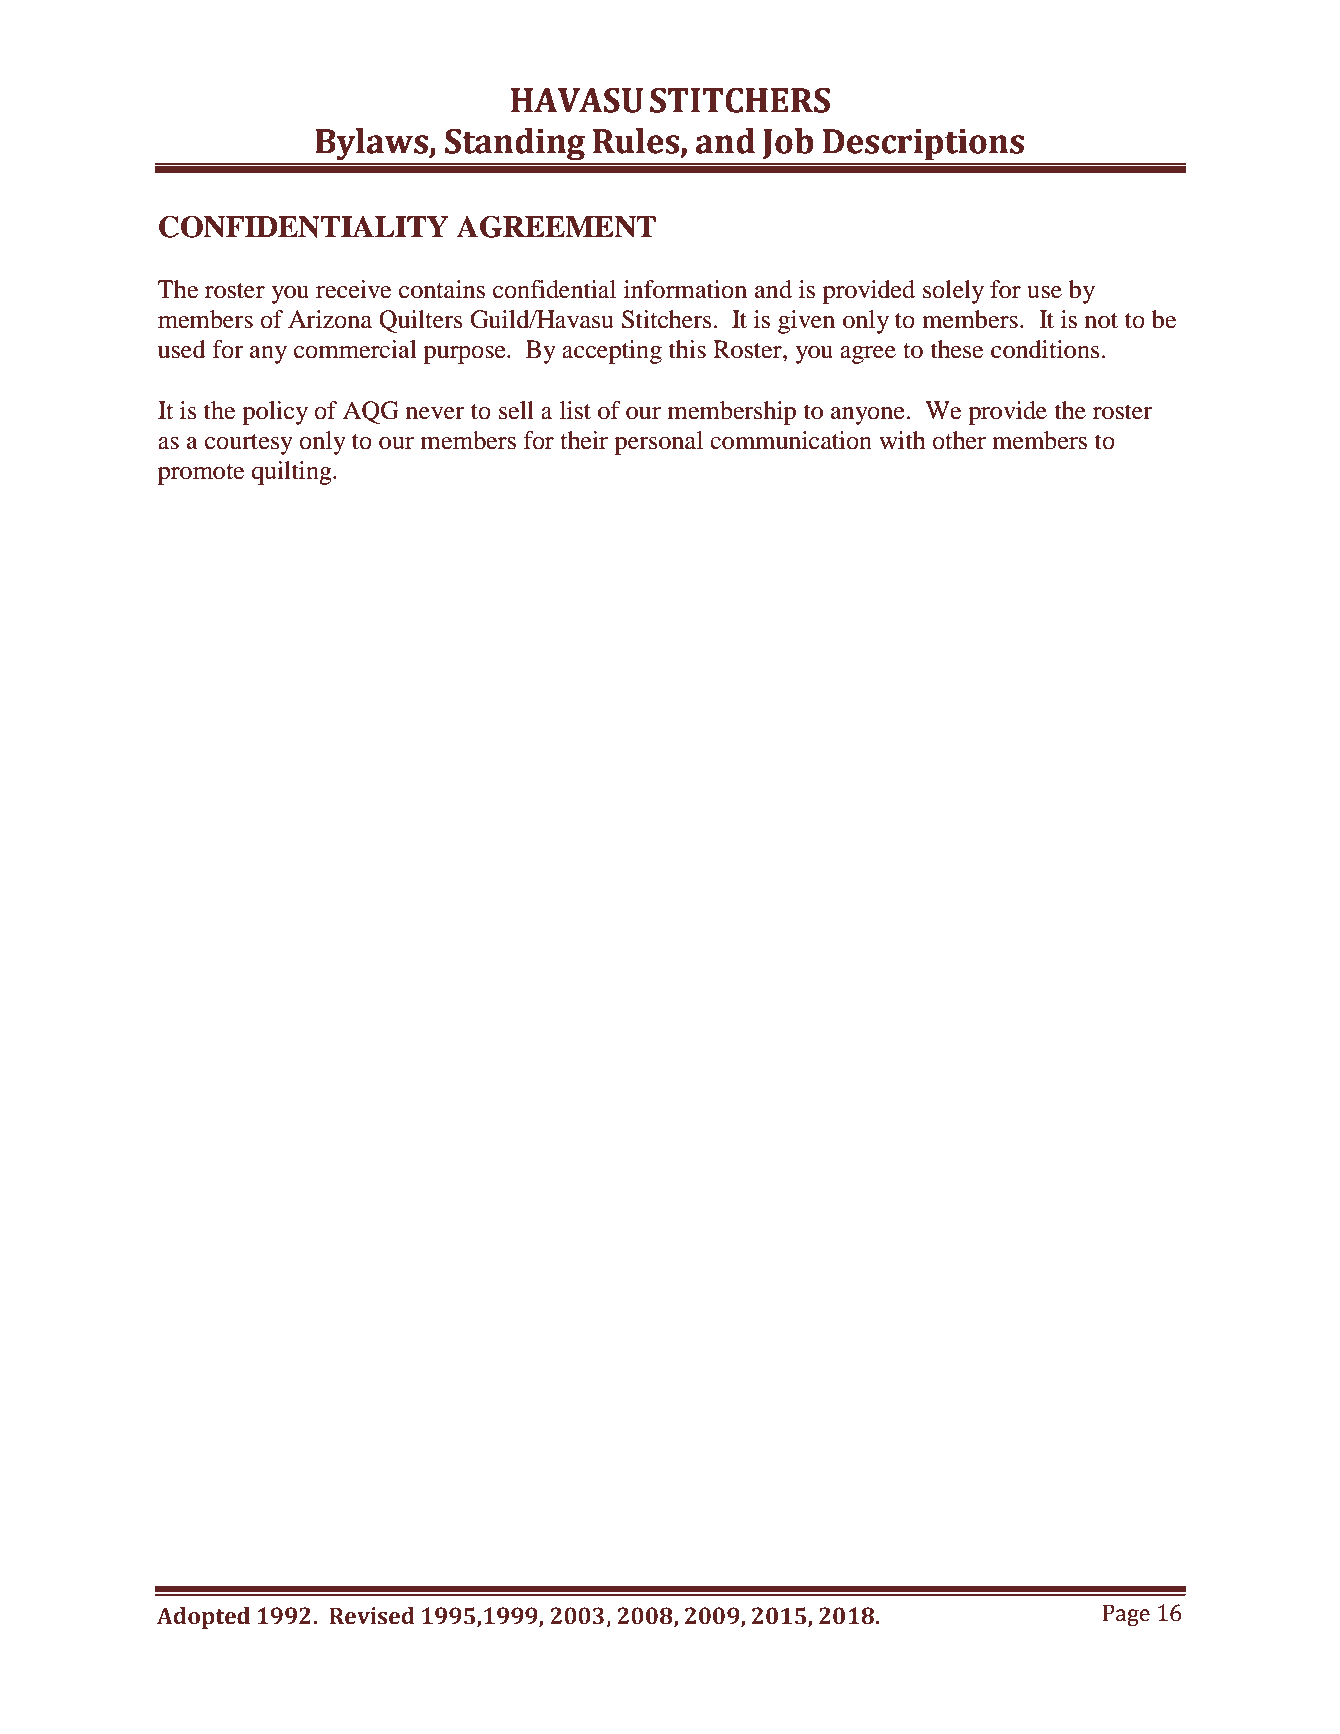  Describe the element at coordinates (584, 440) in the screenshot. I see `their` at that location.
